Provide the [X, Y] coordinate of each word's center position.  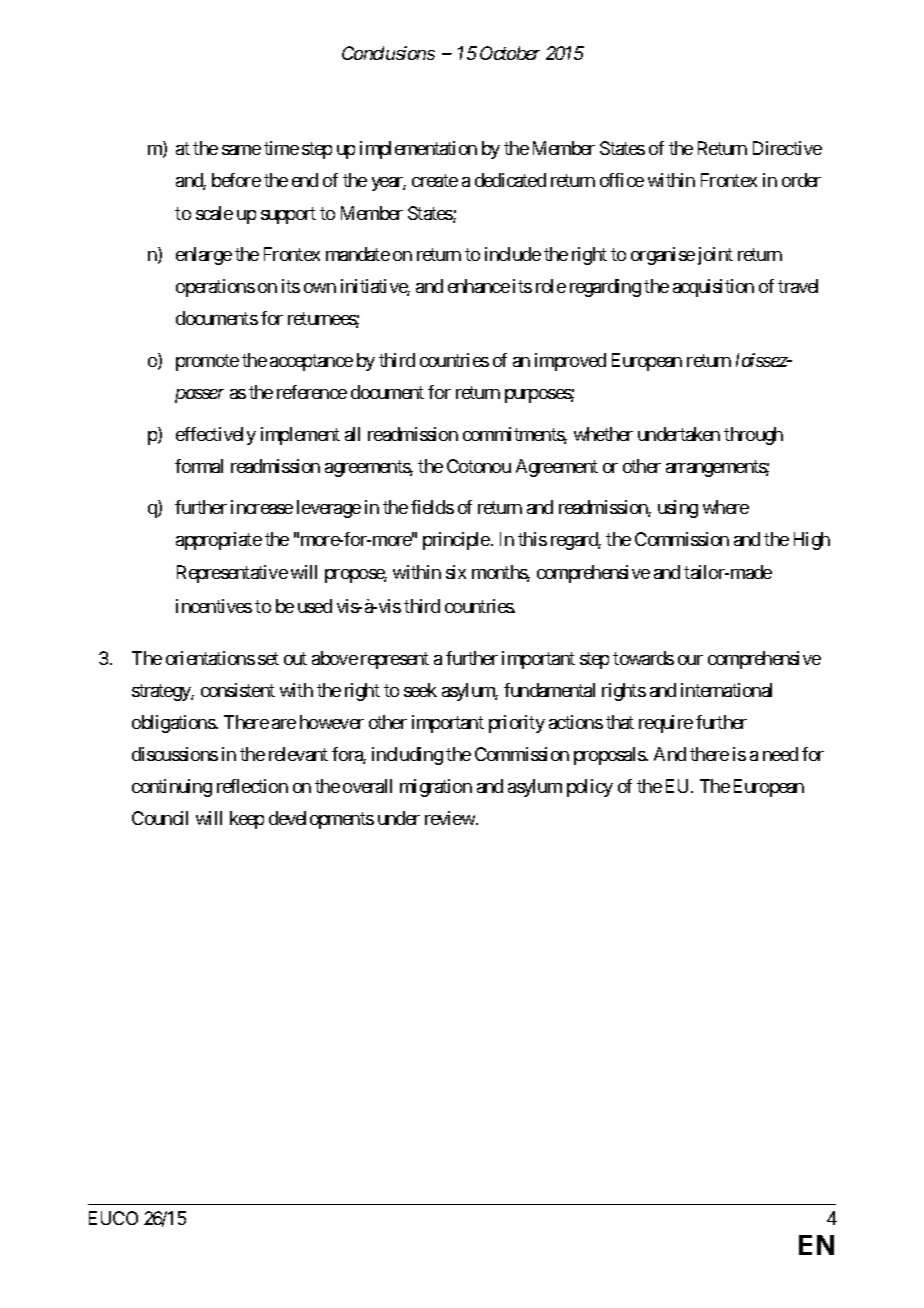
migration [436, 788]
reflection [252, 786]
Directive [787, 148]
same [241, 150]
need [780, 754]
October [510, 53]
